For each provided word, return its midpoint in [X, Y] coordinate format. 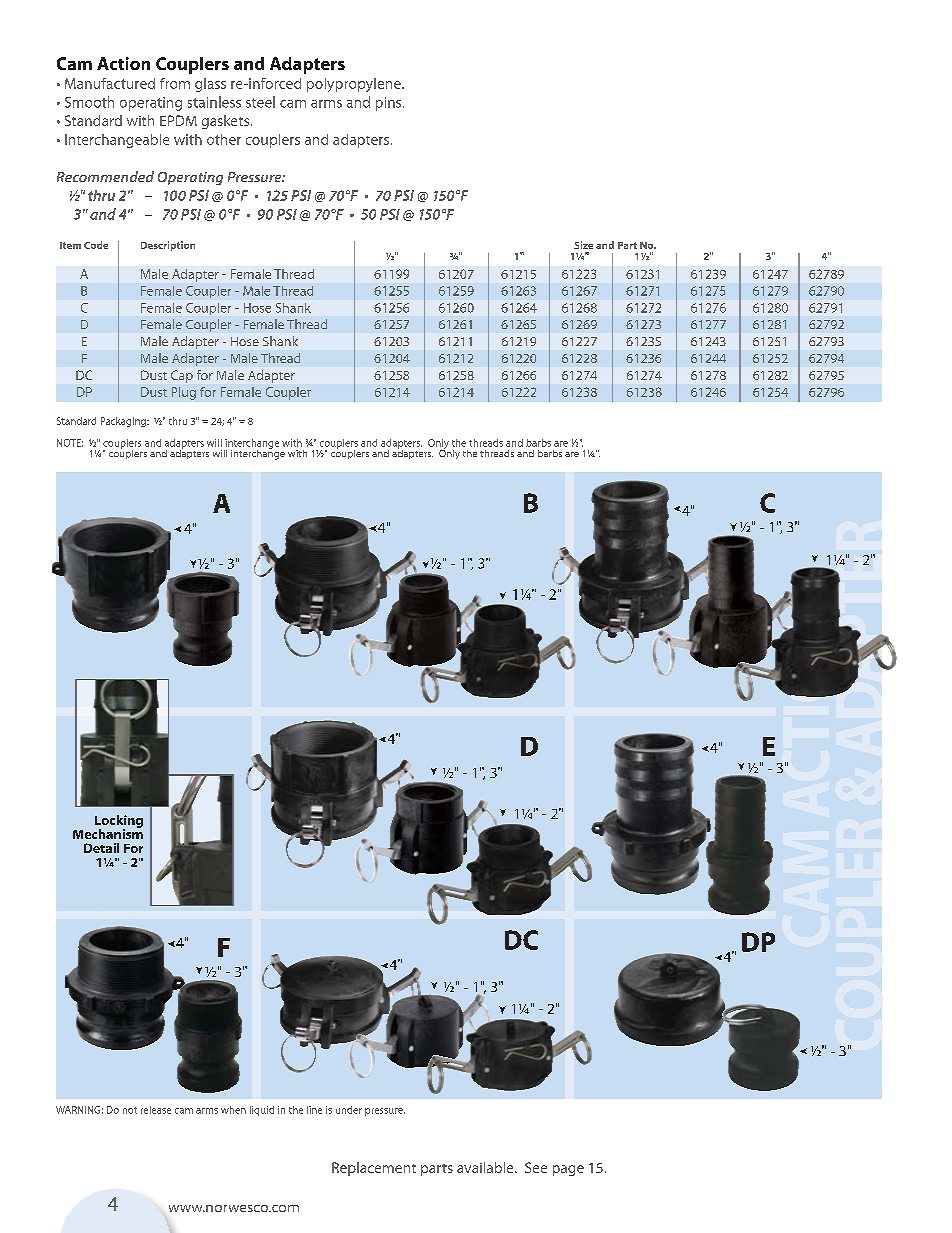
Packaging [124, 422]
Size [583, 245]
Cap [182, 376]
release [156, 1110]
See [536, 1167]
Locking [119, 822]
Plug [184, 393]
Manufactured [110, 83]
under [349, 1110]
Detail [101, 848]
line [314, 1110]
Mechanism [108, 833]
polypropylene [355, 85]
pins [390, 104]
